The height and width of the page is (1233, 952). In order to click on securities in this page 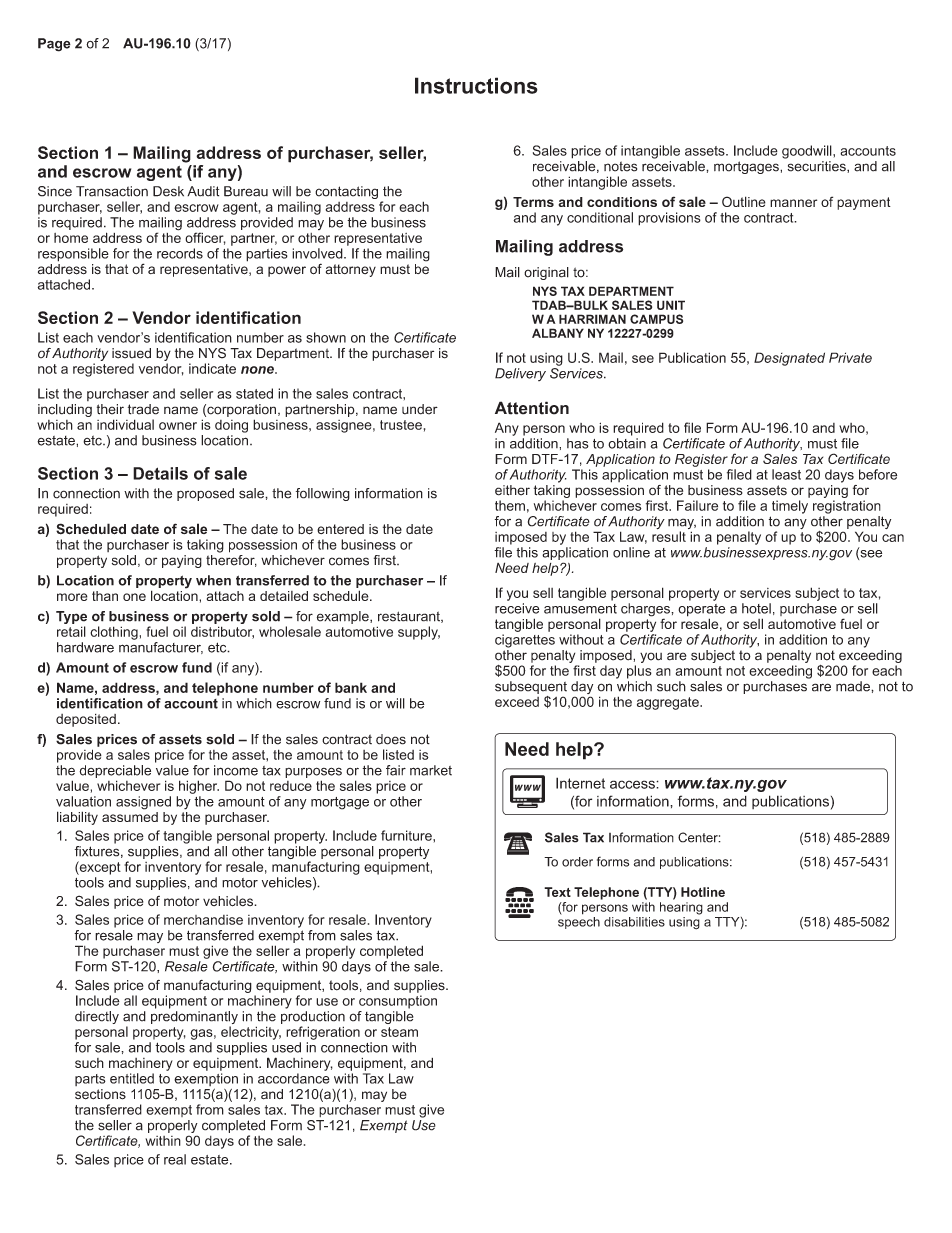, I will do `click(818, 167)`.
